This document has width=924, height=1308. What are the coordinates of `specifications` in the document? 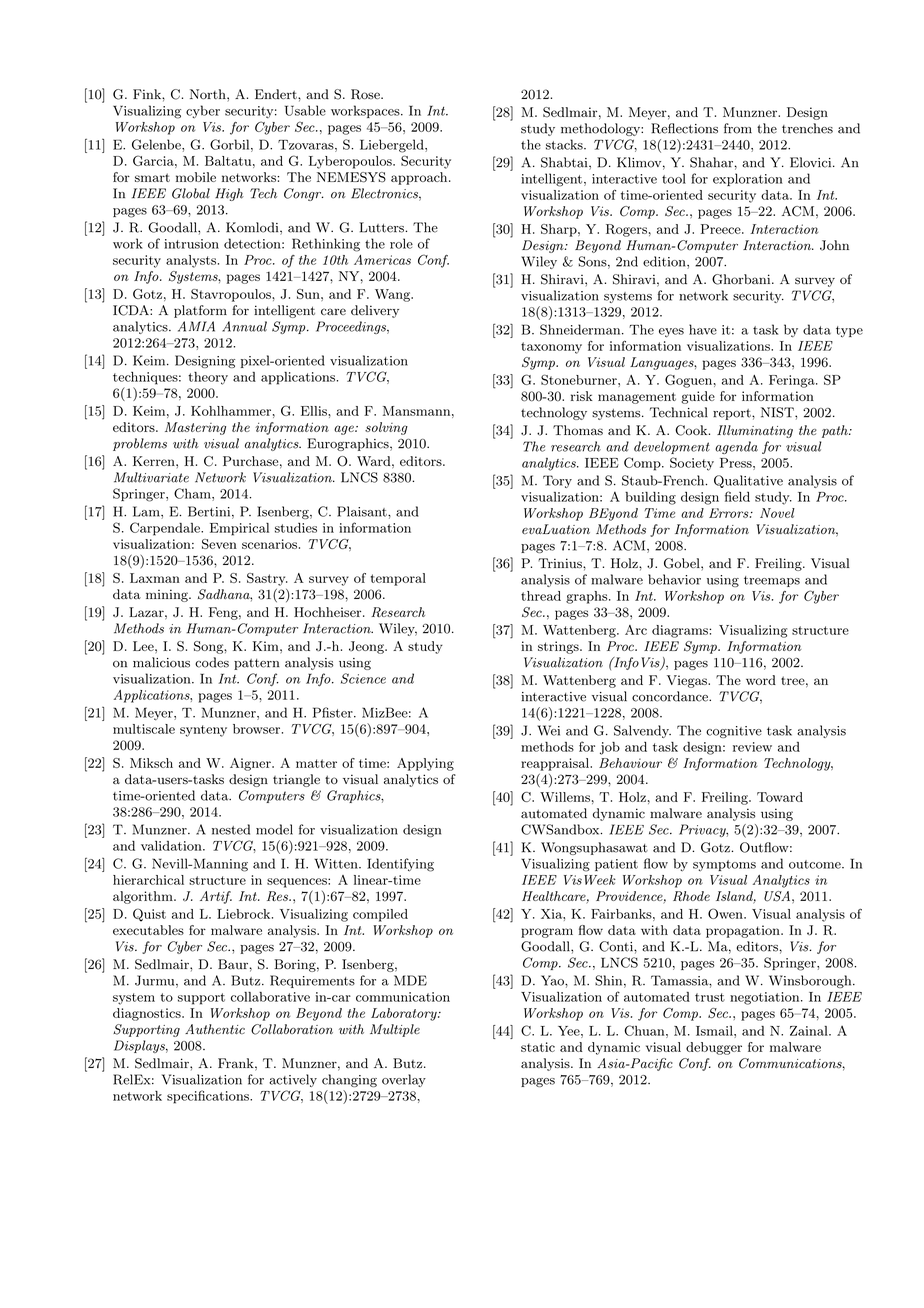 It's located at (209, 1097).
